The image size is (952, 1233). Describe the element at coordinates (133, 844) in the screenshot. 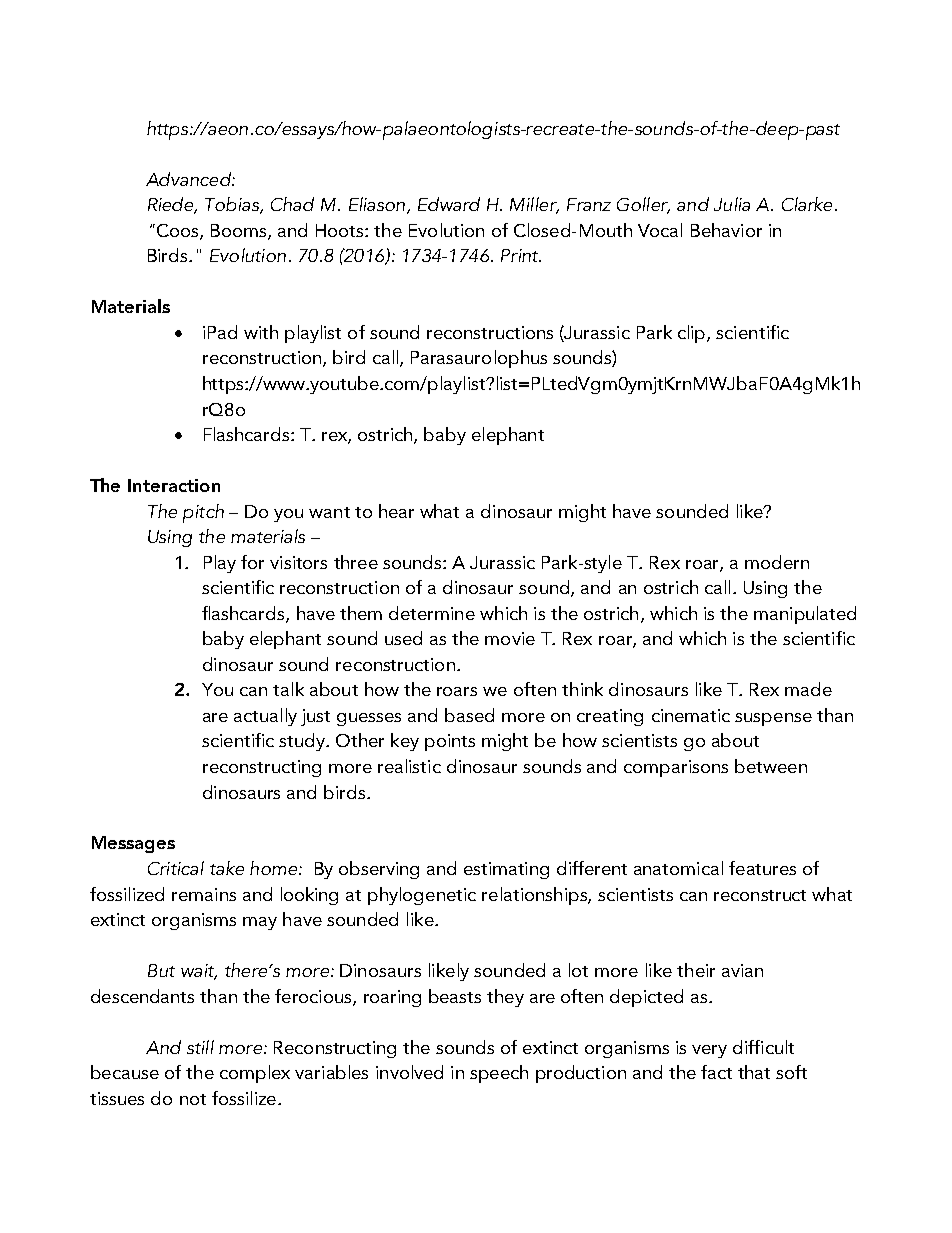

I see `Messages` at that location.
